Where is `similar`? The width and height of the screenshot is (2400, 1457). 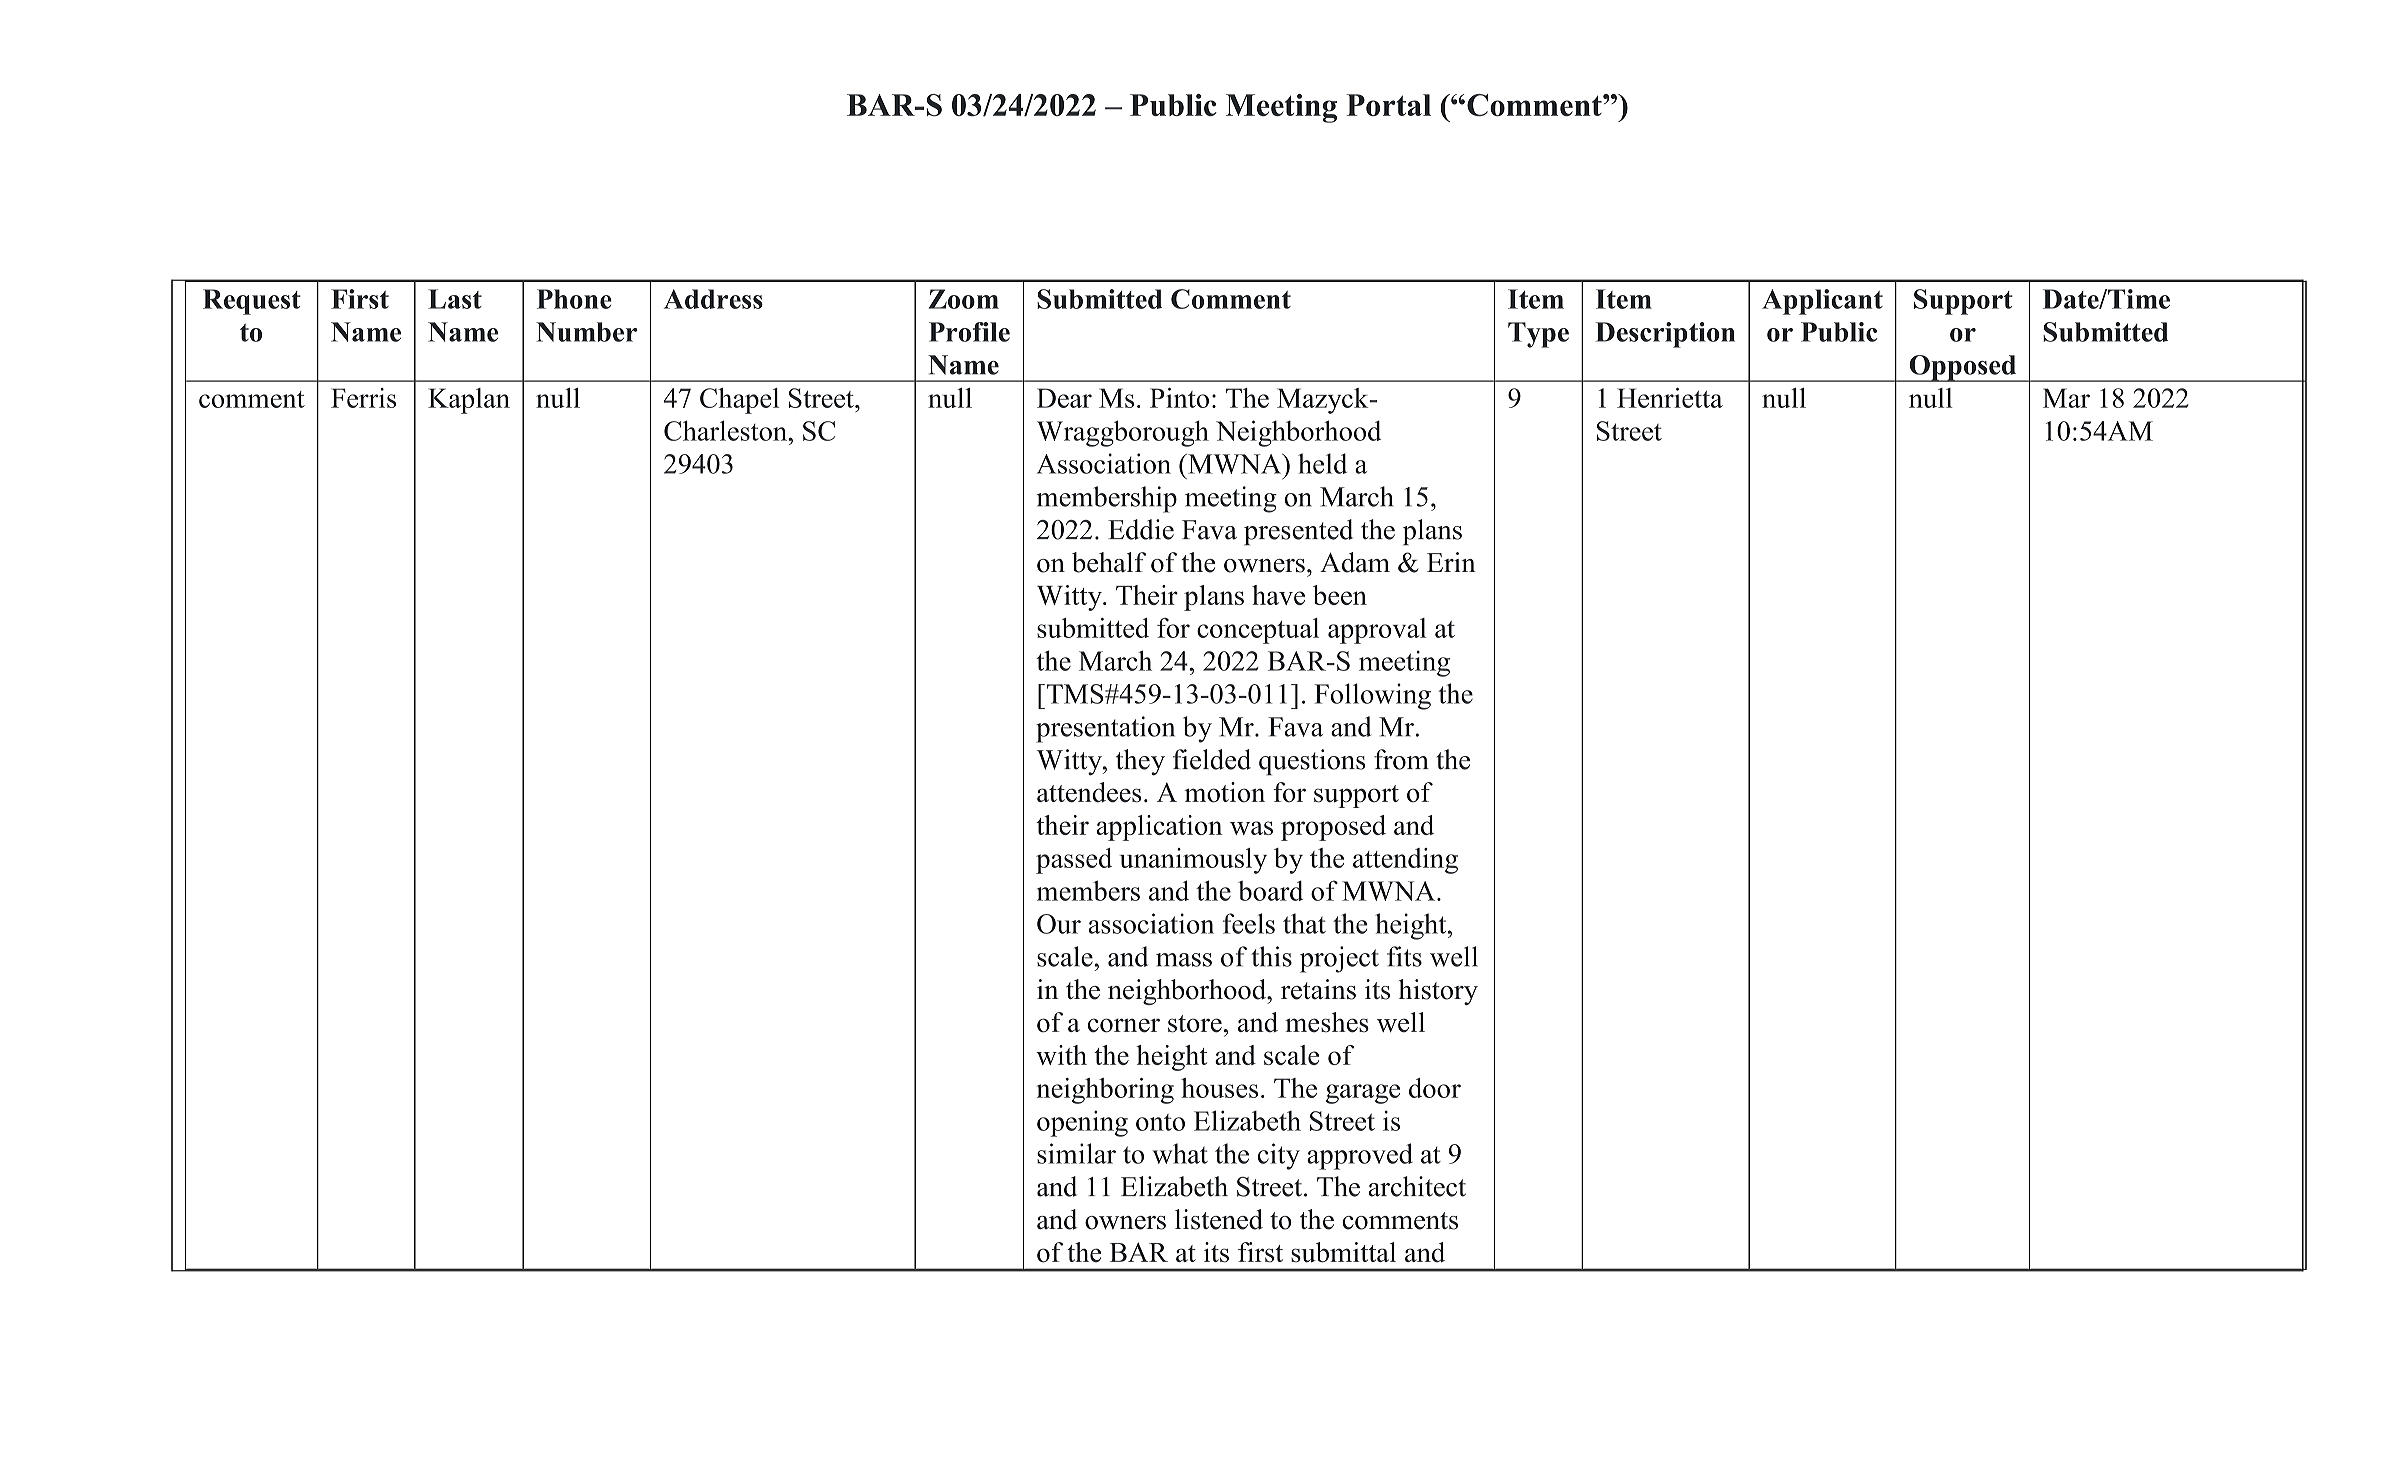
similar is located at coordinates (1076, 1153).
